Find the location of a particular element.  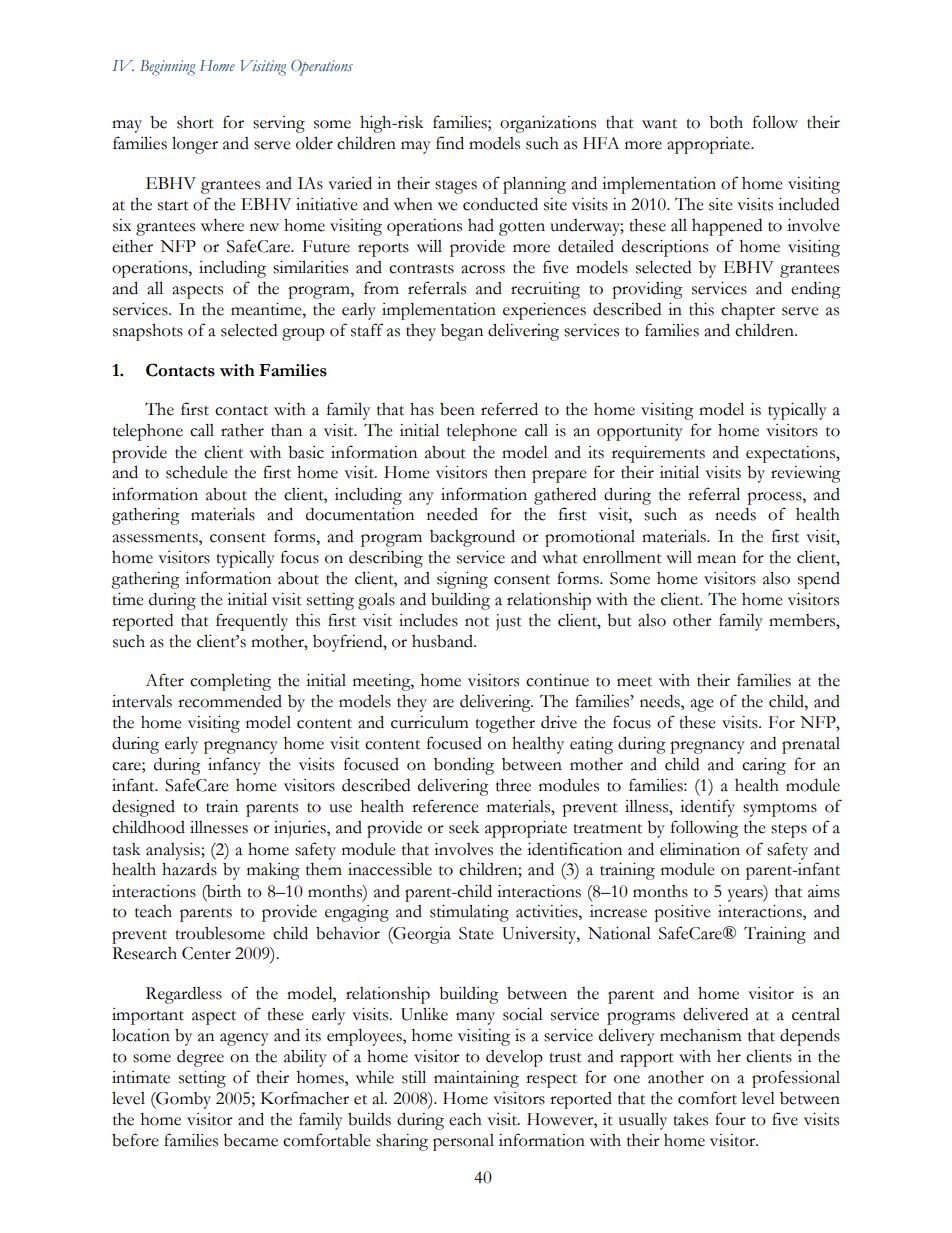

caring is located at coordinates (764, 766).
